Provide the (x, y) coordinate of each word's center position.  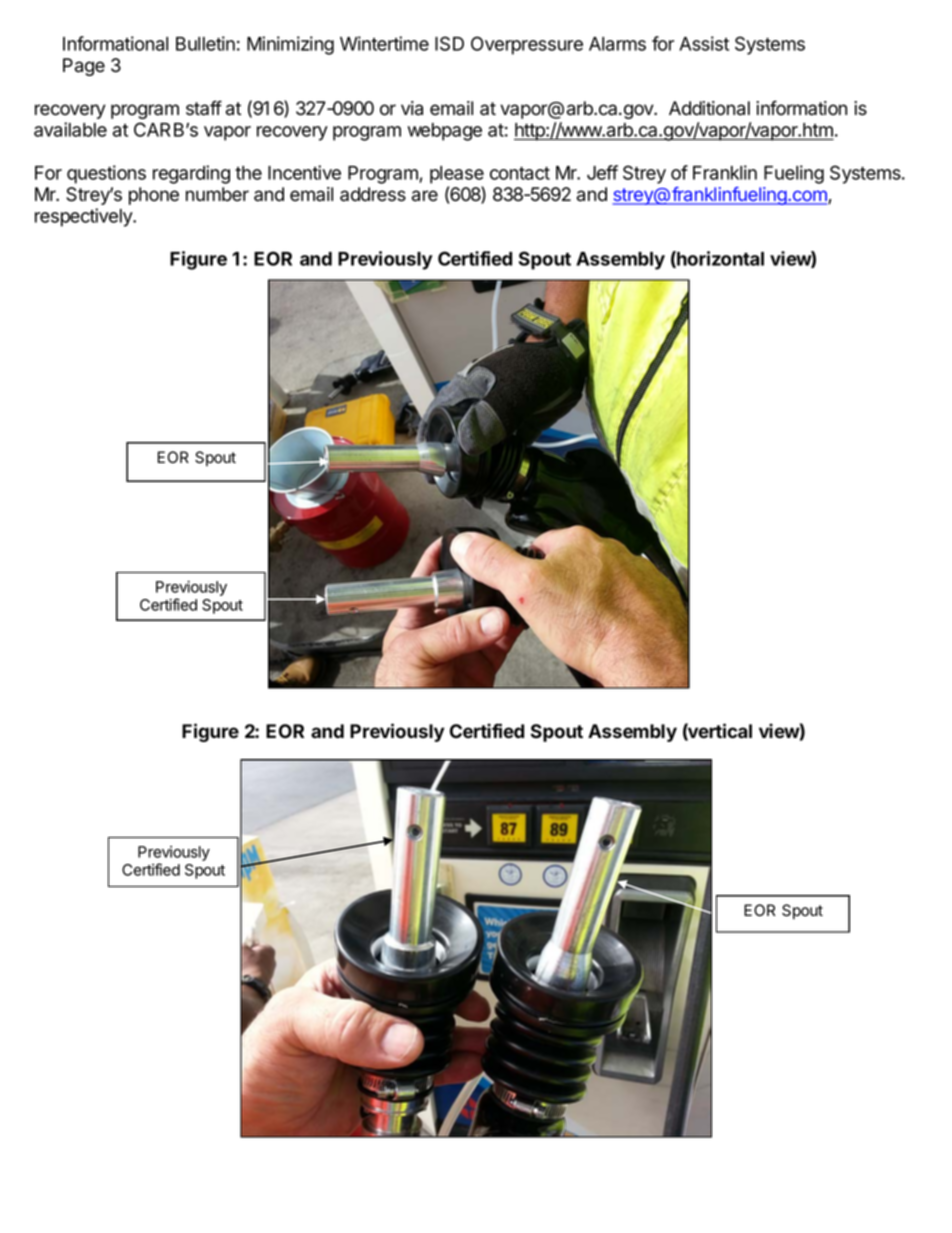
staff (204, 108)
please (457, 175)
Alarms (617, 44)
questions (106, 174)
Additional (709, 108)
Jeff (602, 172)
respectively (84, 217)
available (70, 129)
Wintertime (384, 43)
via (412, 108)
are (425, 196)
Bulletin (205, 43)
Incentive (304, 172)
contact (520, 173)
